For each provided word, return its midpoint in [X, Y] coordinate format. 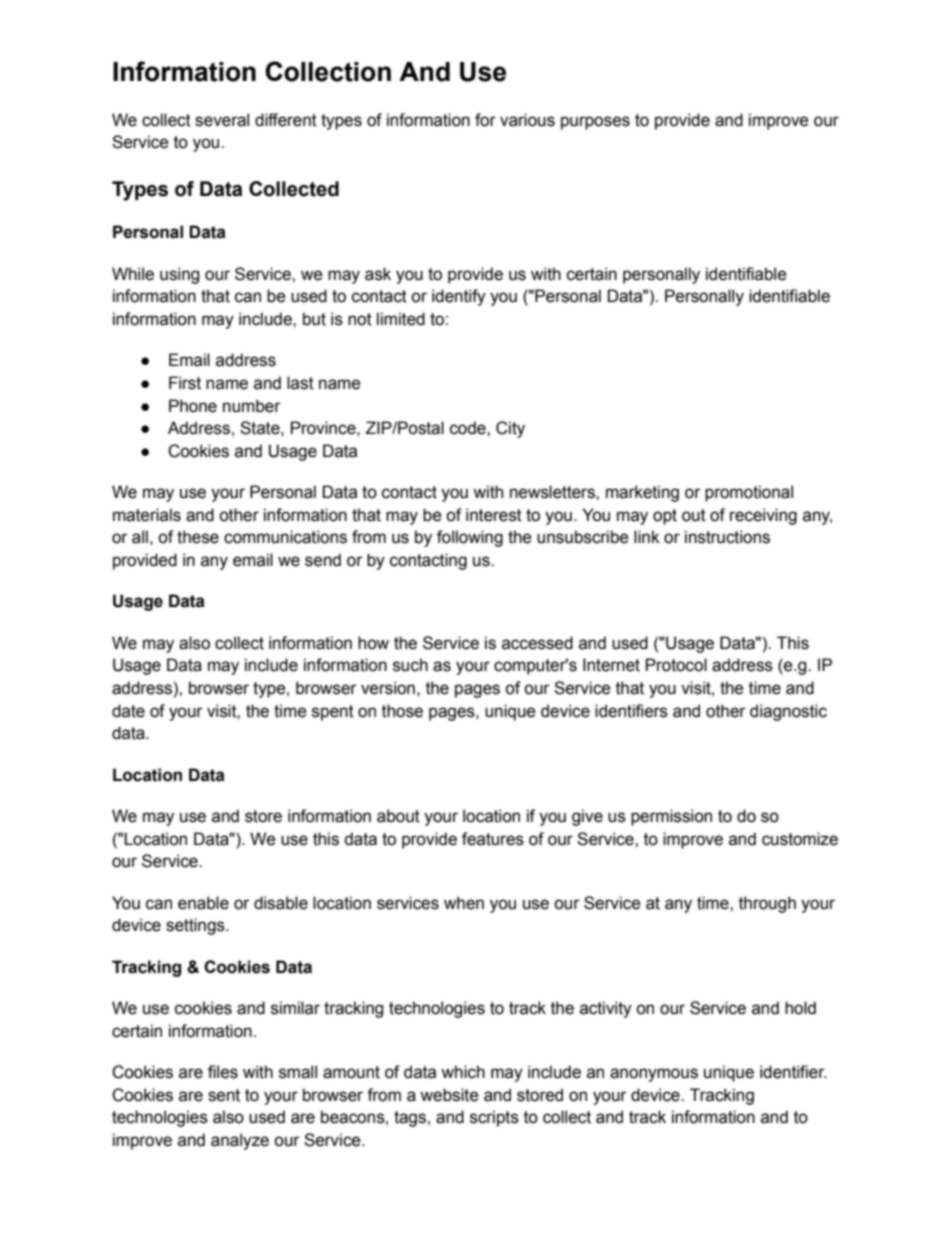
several [222, 120]
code [469, 428]
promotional [749, 493]
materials [147, 515]
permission [671, 817]
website [449, 1095]
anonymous [654, 1075]
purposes [595, 123]
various [527, 120]
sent [224, 1095]
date [128, 711]
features [493, 839]
